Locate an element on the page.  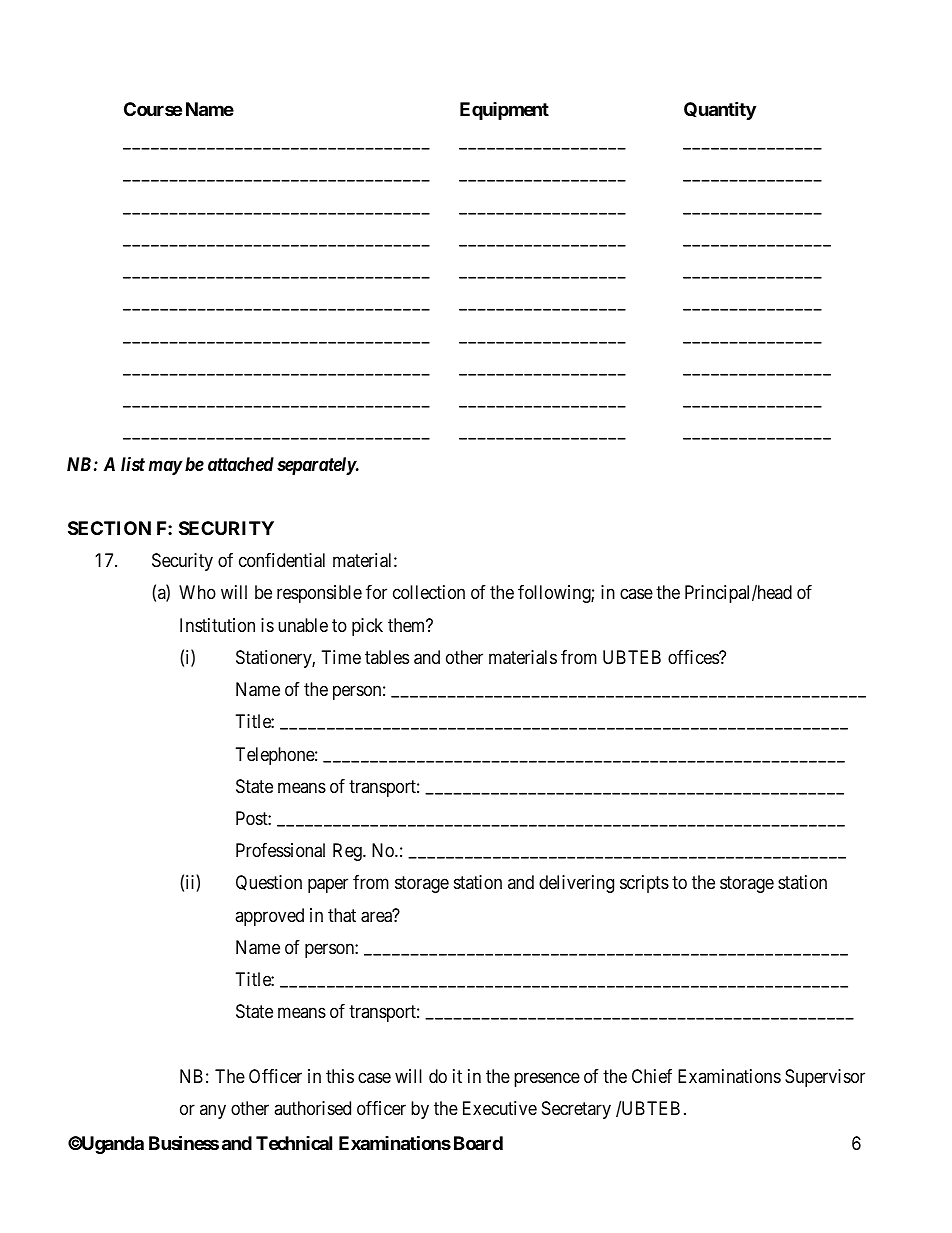
attached is located at coordinates (241, 464).
